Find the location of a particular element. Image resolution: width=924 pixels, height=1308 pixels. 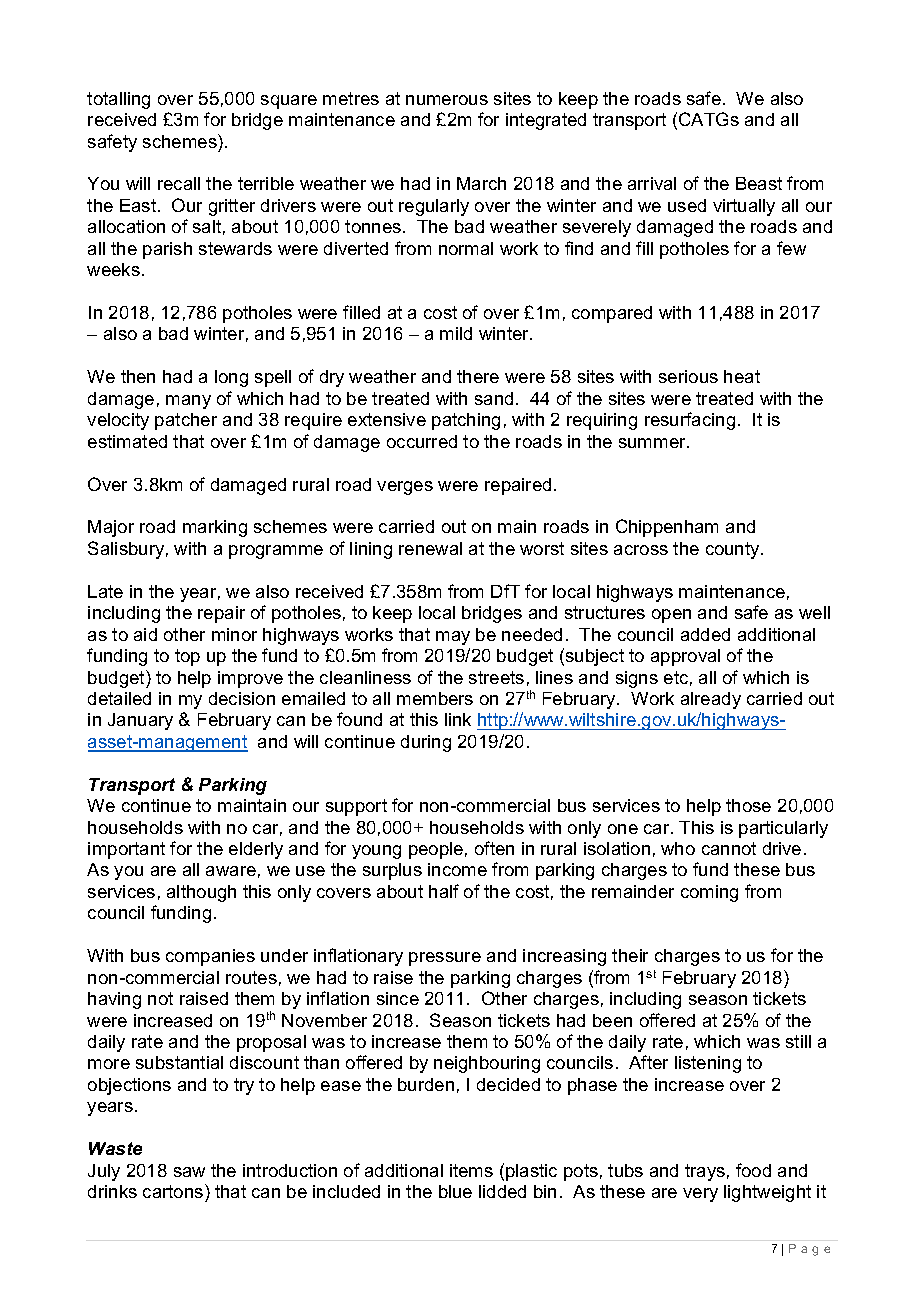

numerous is located at coordinates (447, 100).
